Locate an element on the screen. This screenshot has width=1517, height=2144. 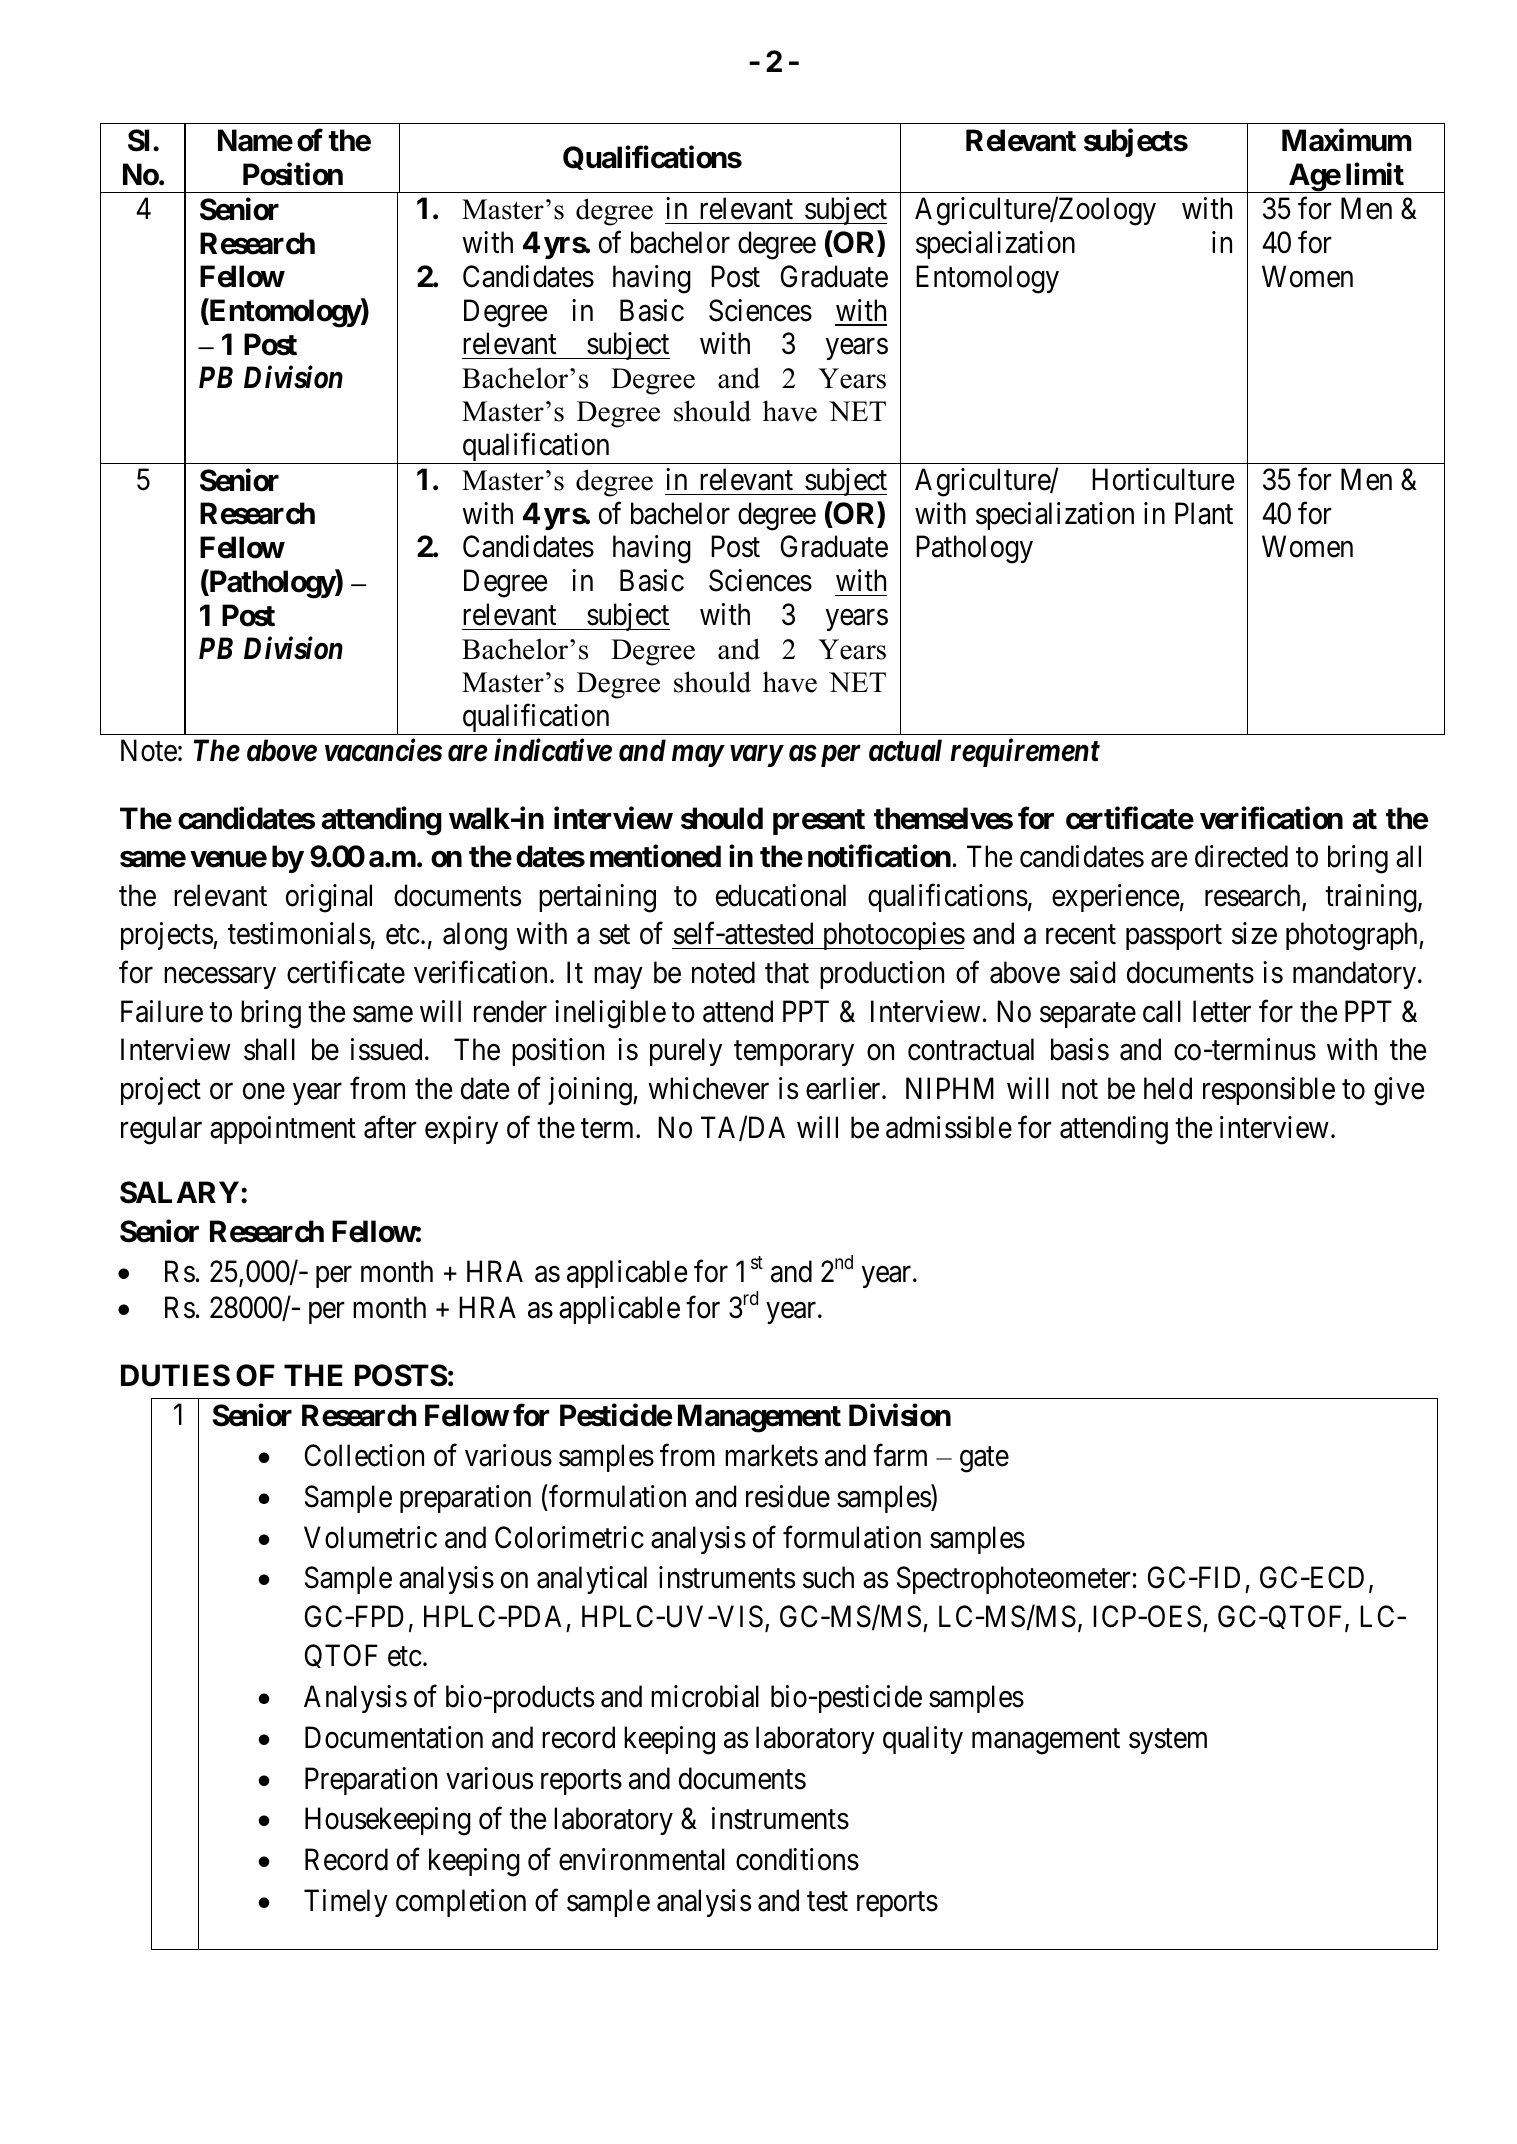
letter is located at coordinates (1222, 1011).
